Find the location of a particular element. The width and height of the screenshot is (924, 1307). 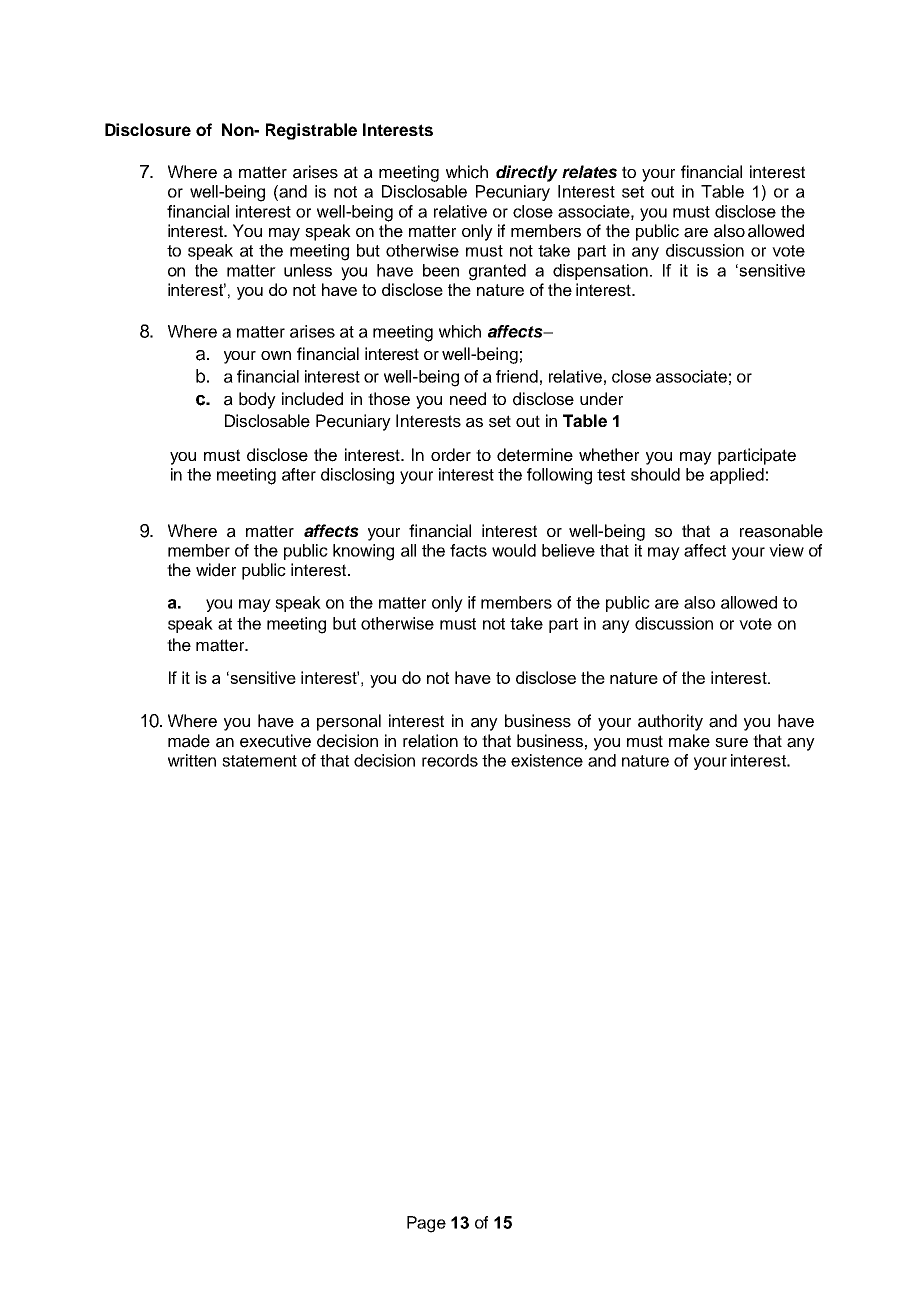

directly is located at coordinates (527, 173).
